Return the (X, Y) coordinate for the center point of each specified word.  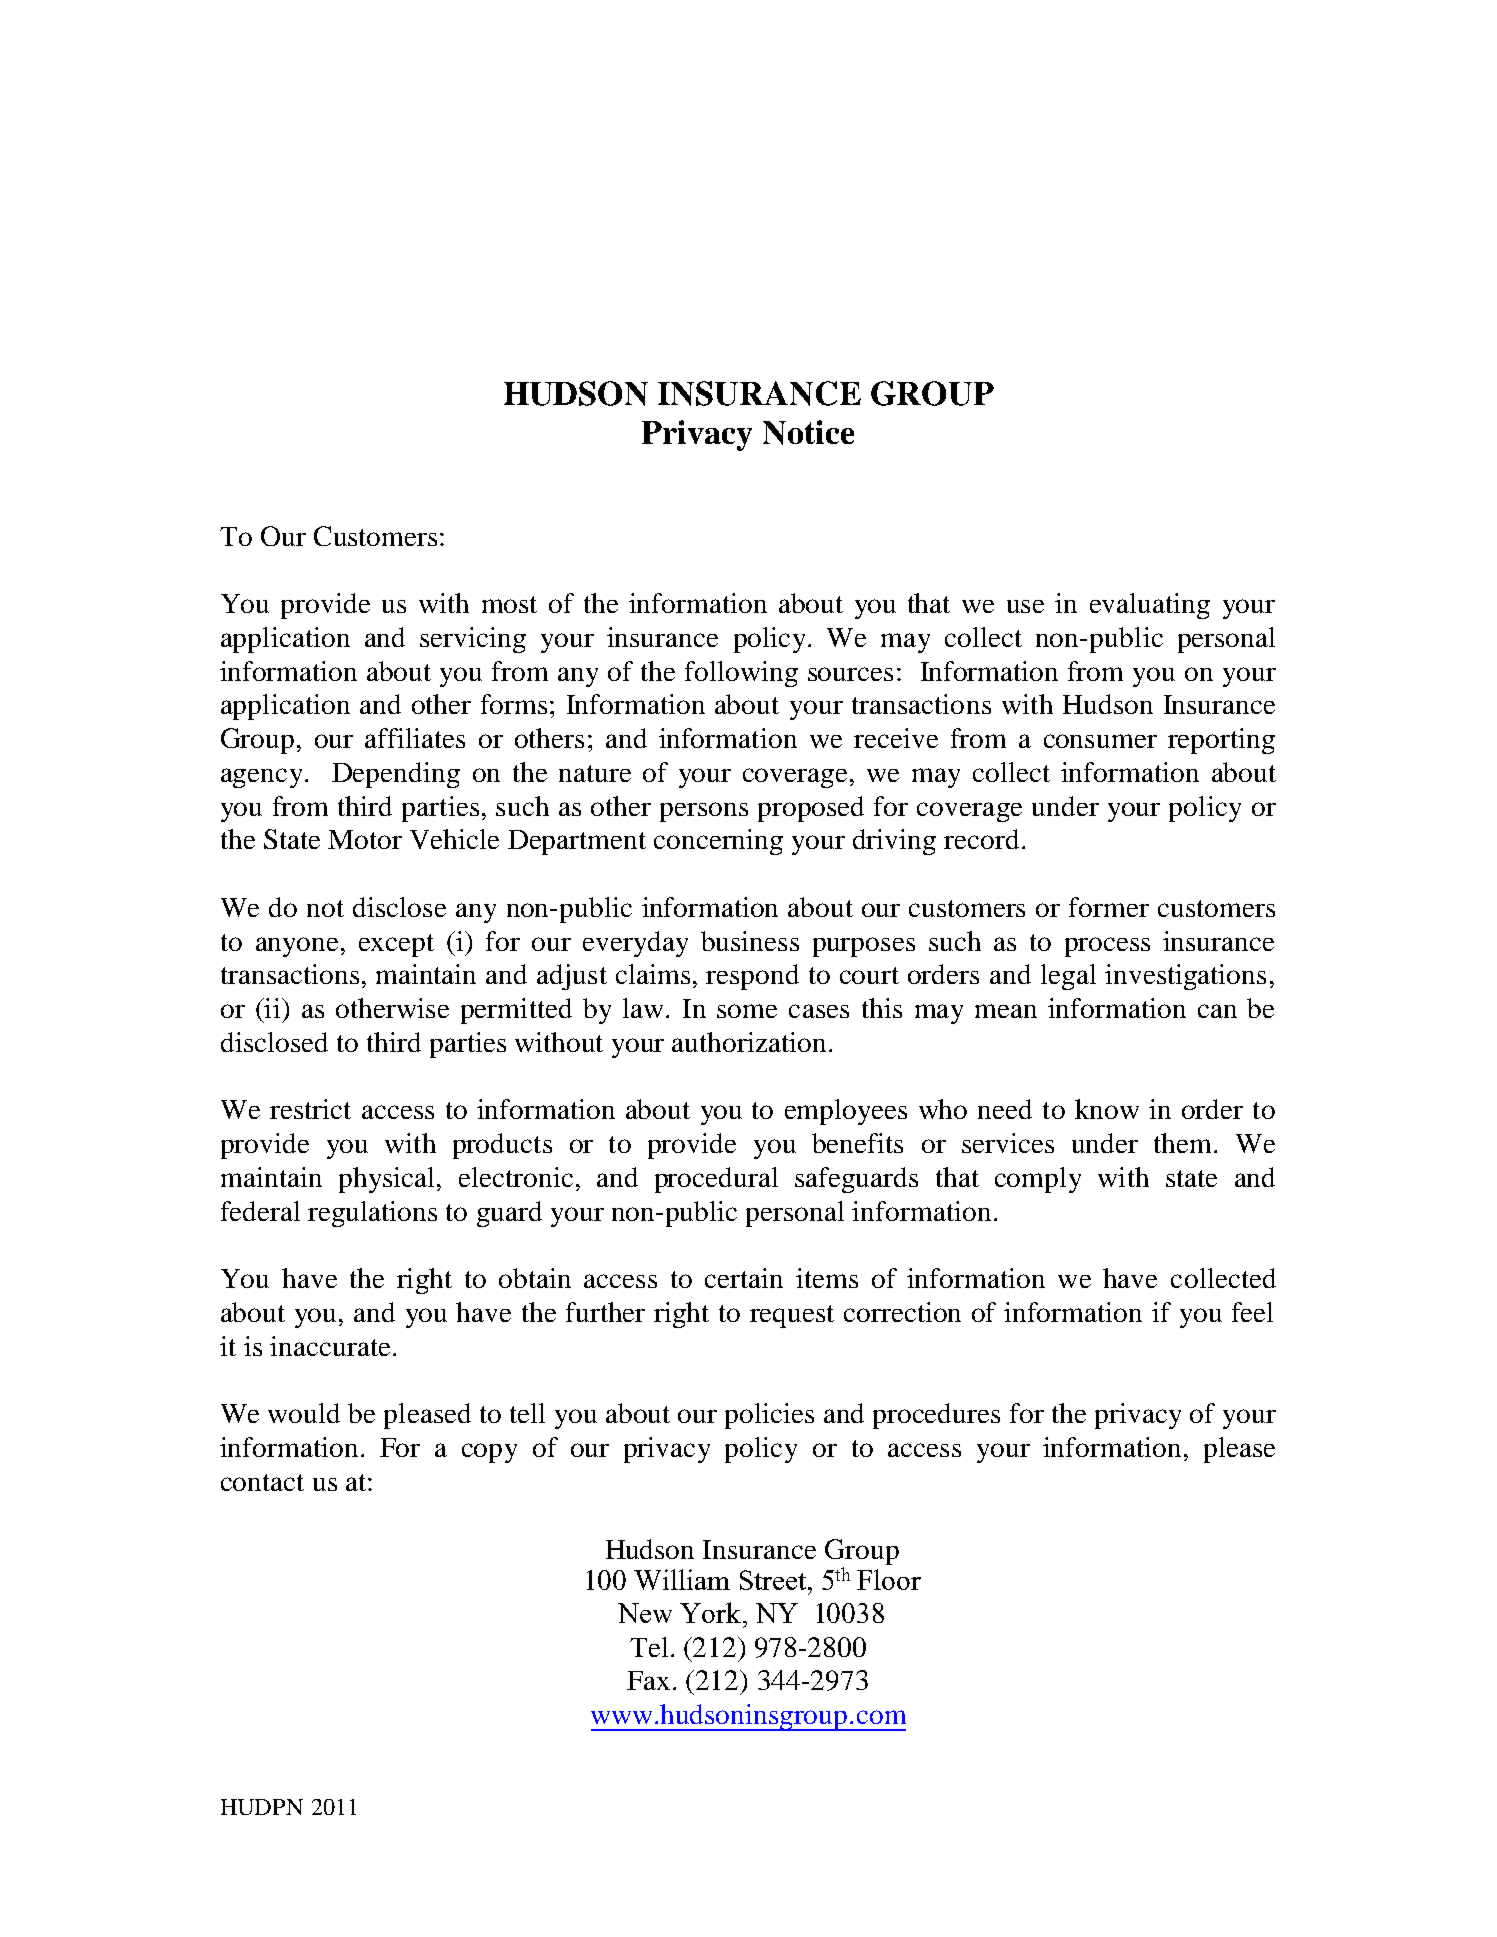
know (1107, 1109)
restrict (310, 1109)
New (645, 1613)
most (509, 604)
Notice (808, 432)
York (712, 1612)
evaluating (1150, 606)
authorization (751, 1042)
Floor (889, 1579)
